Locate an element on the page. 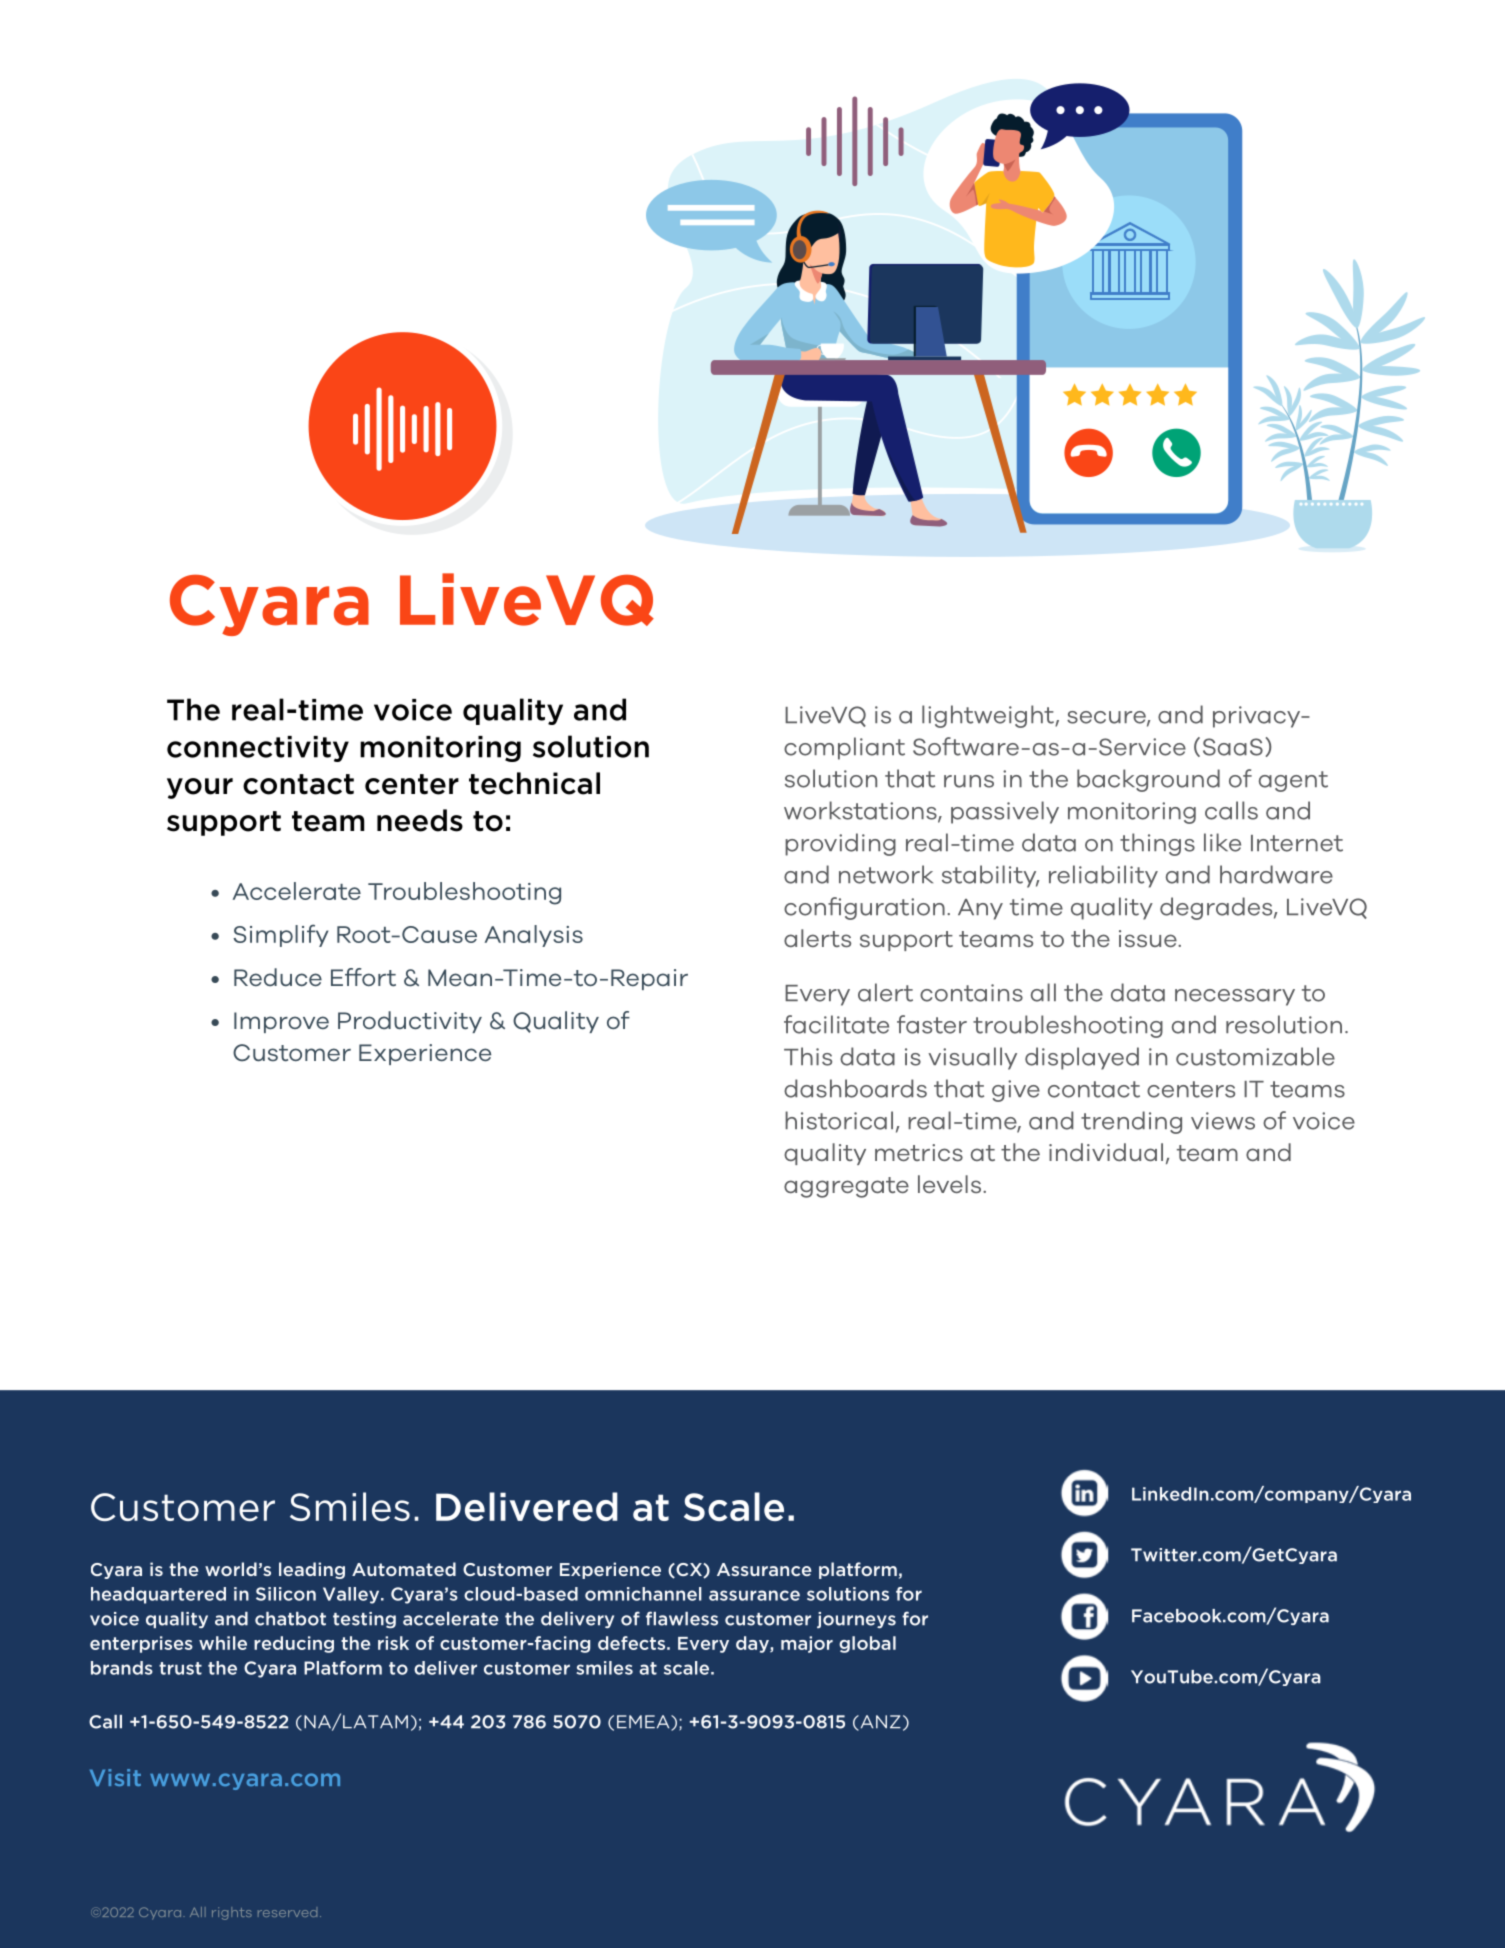 This page has height=1948, width=1505. historical is located at coordinates (839, 1120).
